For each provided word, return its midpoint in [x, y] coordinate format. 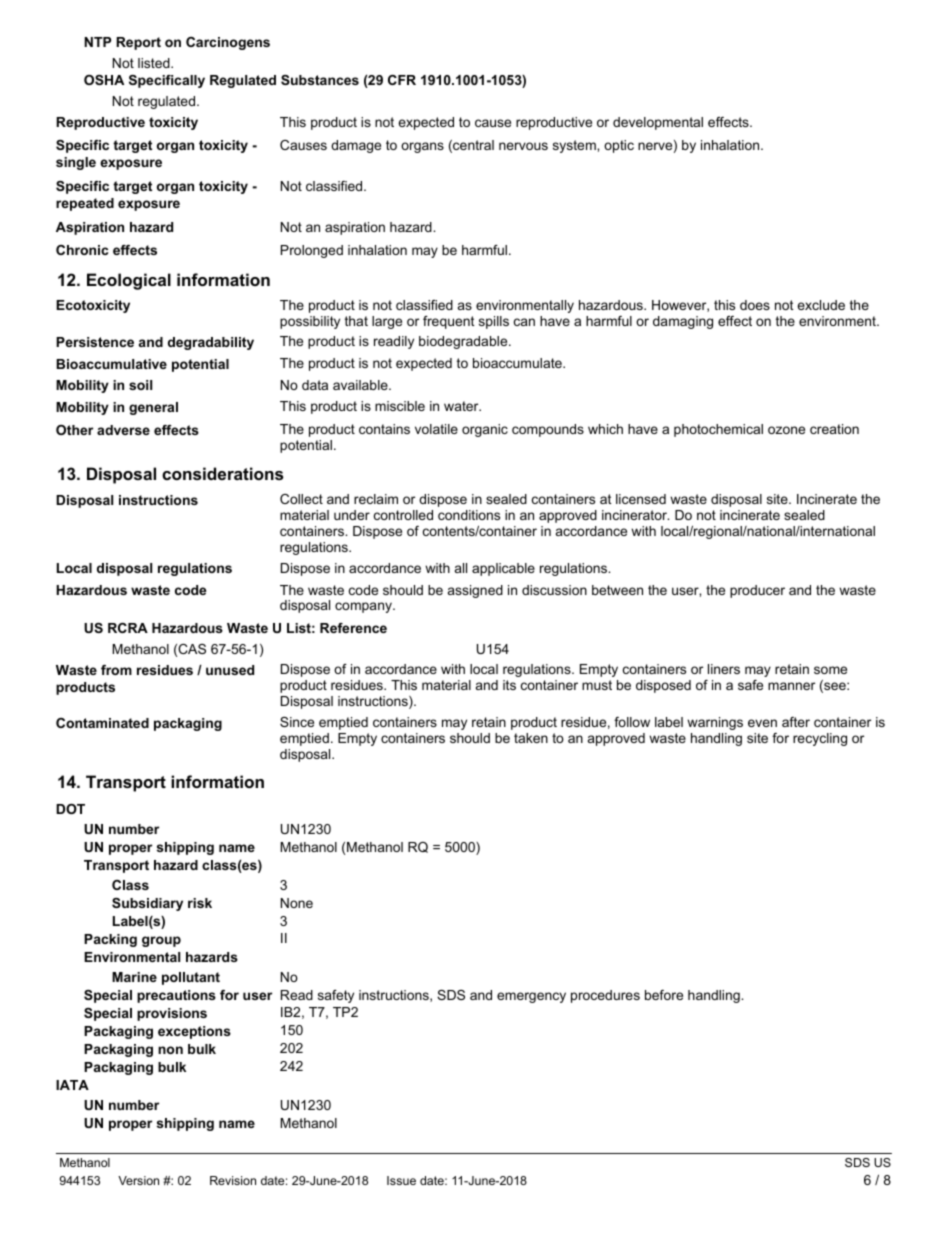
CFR [402, 80]
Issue [401, 1180]
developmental [658, 123]
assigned [475, 591]
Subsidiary [147, 904]
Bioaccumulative [111, 364]
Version [138, 1180]
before [664, 995]
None [297, 903]
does [755, 305]
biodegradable [464, 342]
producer [757, 591]
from [116, 670]
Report [138, 43]
